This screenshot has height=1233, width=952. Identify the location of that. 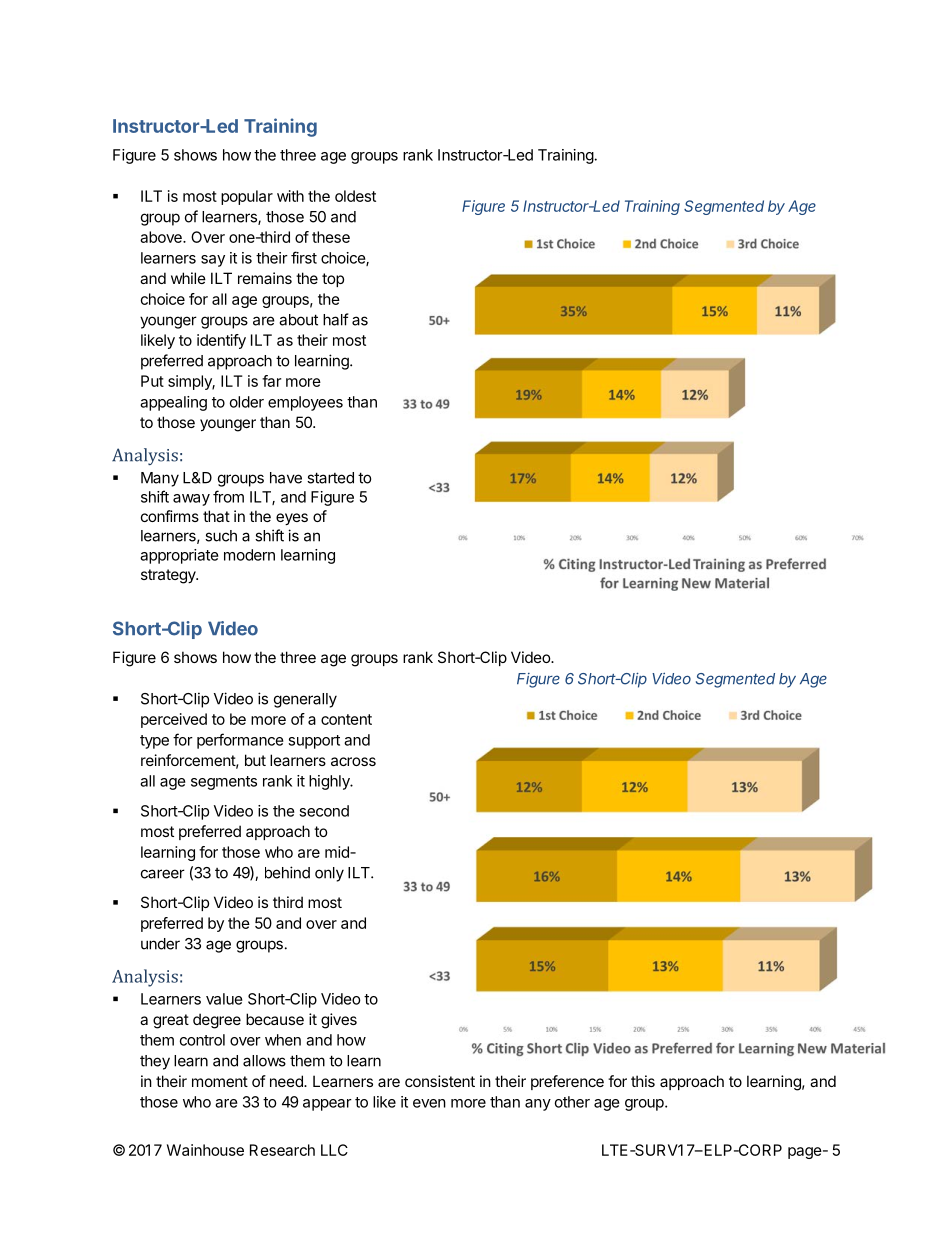
(216, 516).
